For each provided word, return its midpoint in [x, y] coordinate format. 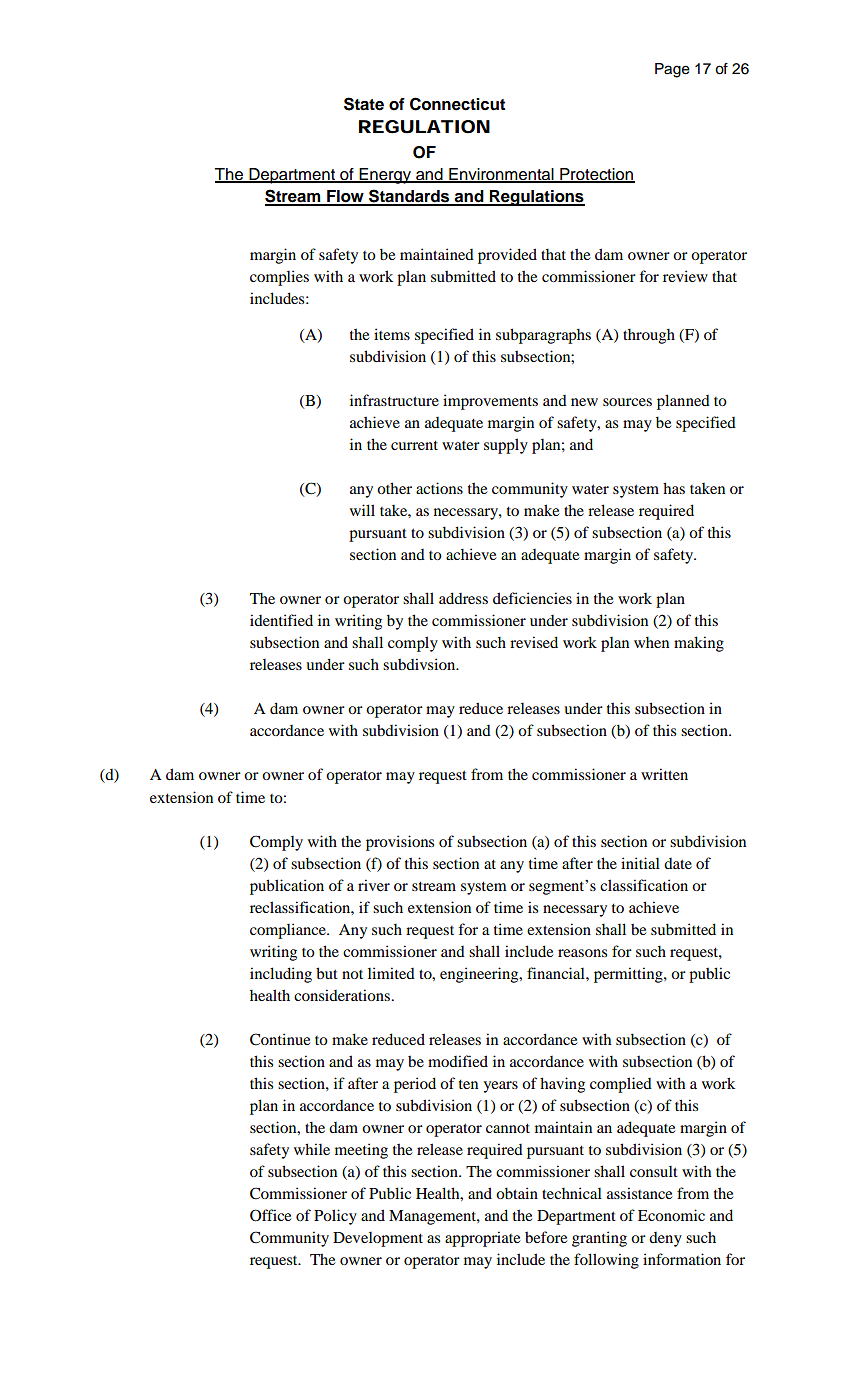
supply [506, 446]
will [362, 510]
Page [672, 70]
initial [640, 863]
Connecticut [457, 104]
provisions [400, 843]
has [674, 488]
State [364, 104]
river [374, 885]
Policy [335, 1217]
